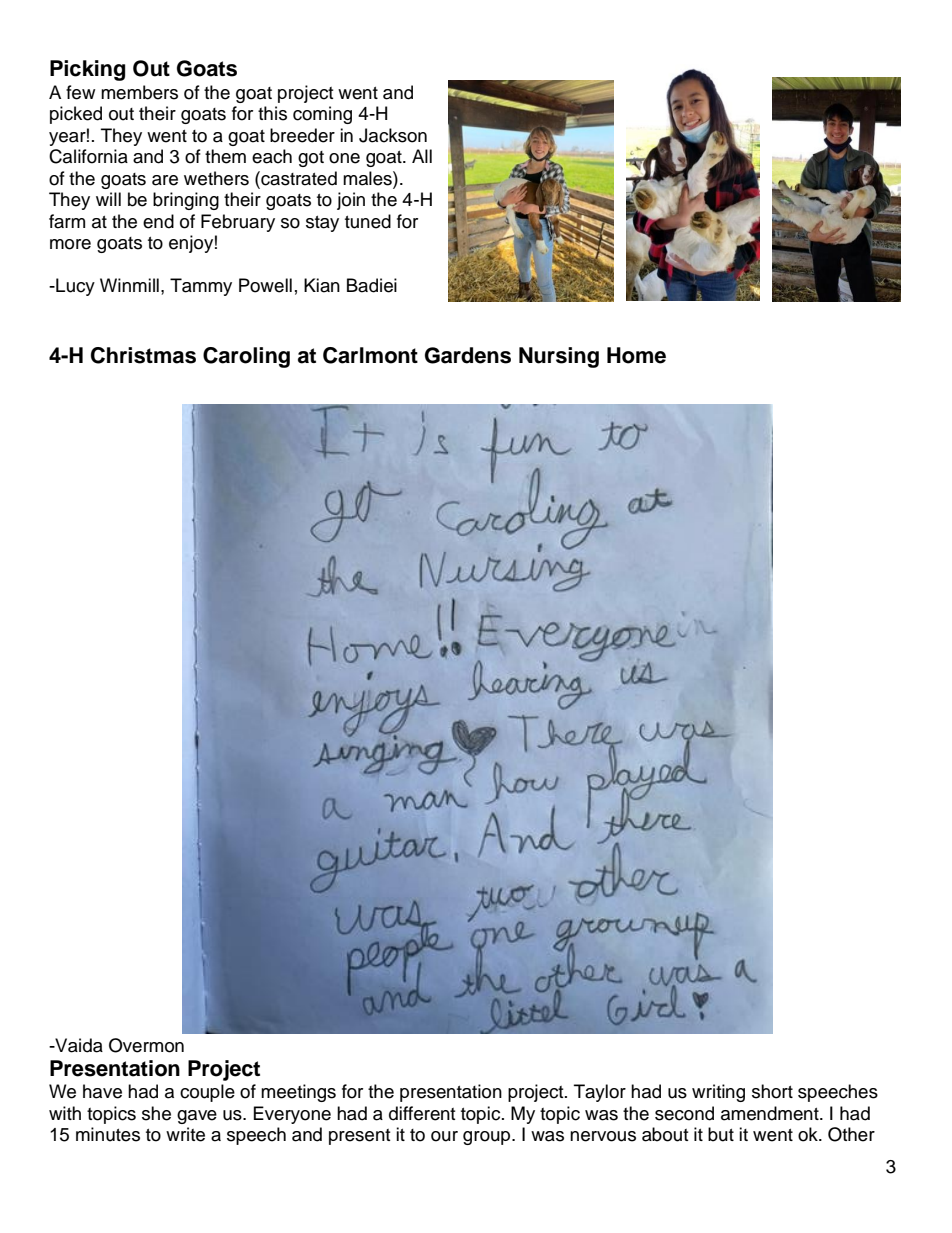 The height and width of the screenshot is (1233, 952). Describe the element at coordinates (422, 1113) in the screenshot. I see `different` at that location.
